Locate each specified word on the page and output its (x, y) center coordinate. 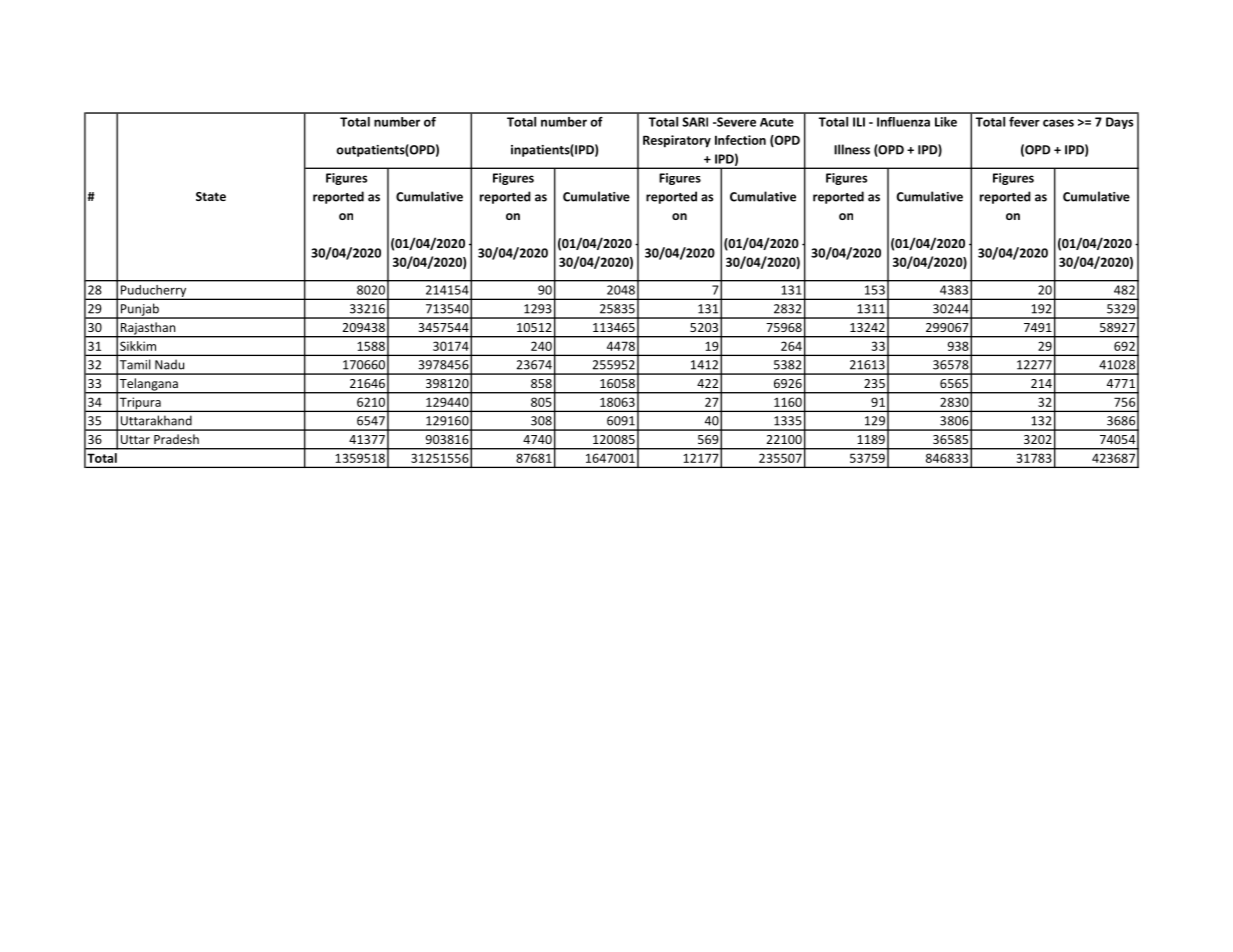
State (211, 196)
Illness (852, 149)
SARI (695, 122)
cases (1058, 123)
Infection (740, 140)
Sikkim (138, 346)
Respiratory (677, 141)
